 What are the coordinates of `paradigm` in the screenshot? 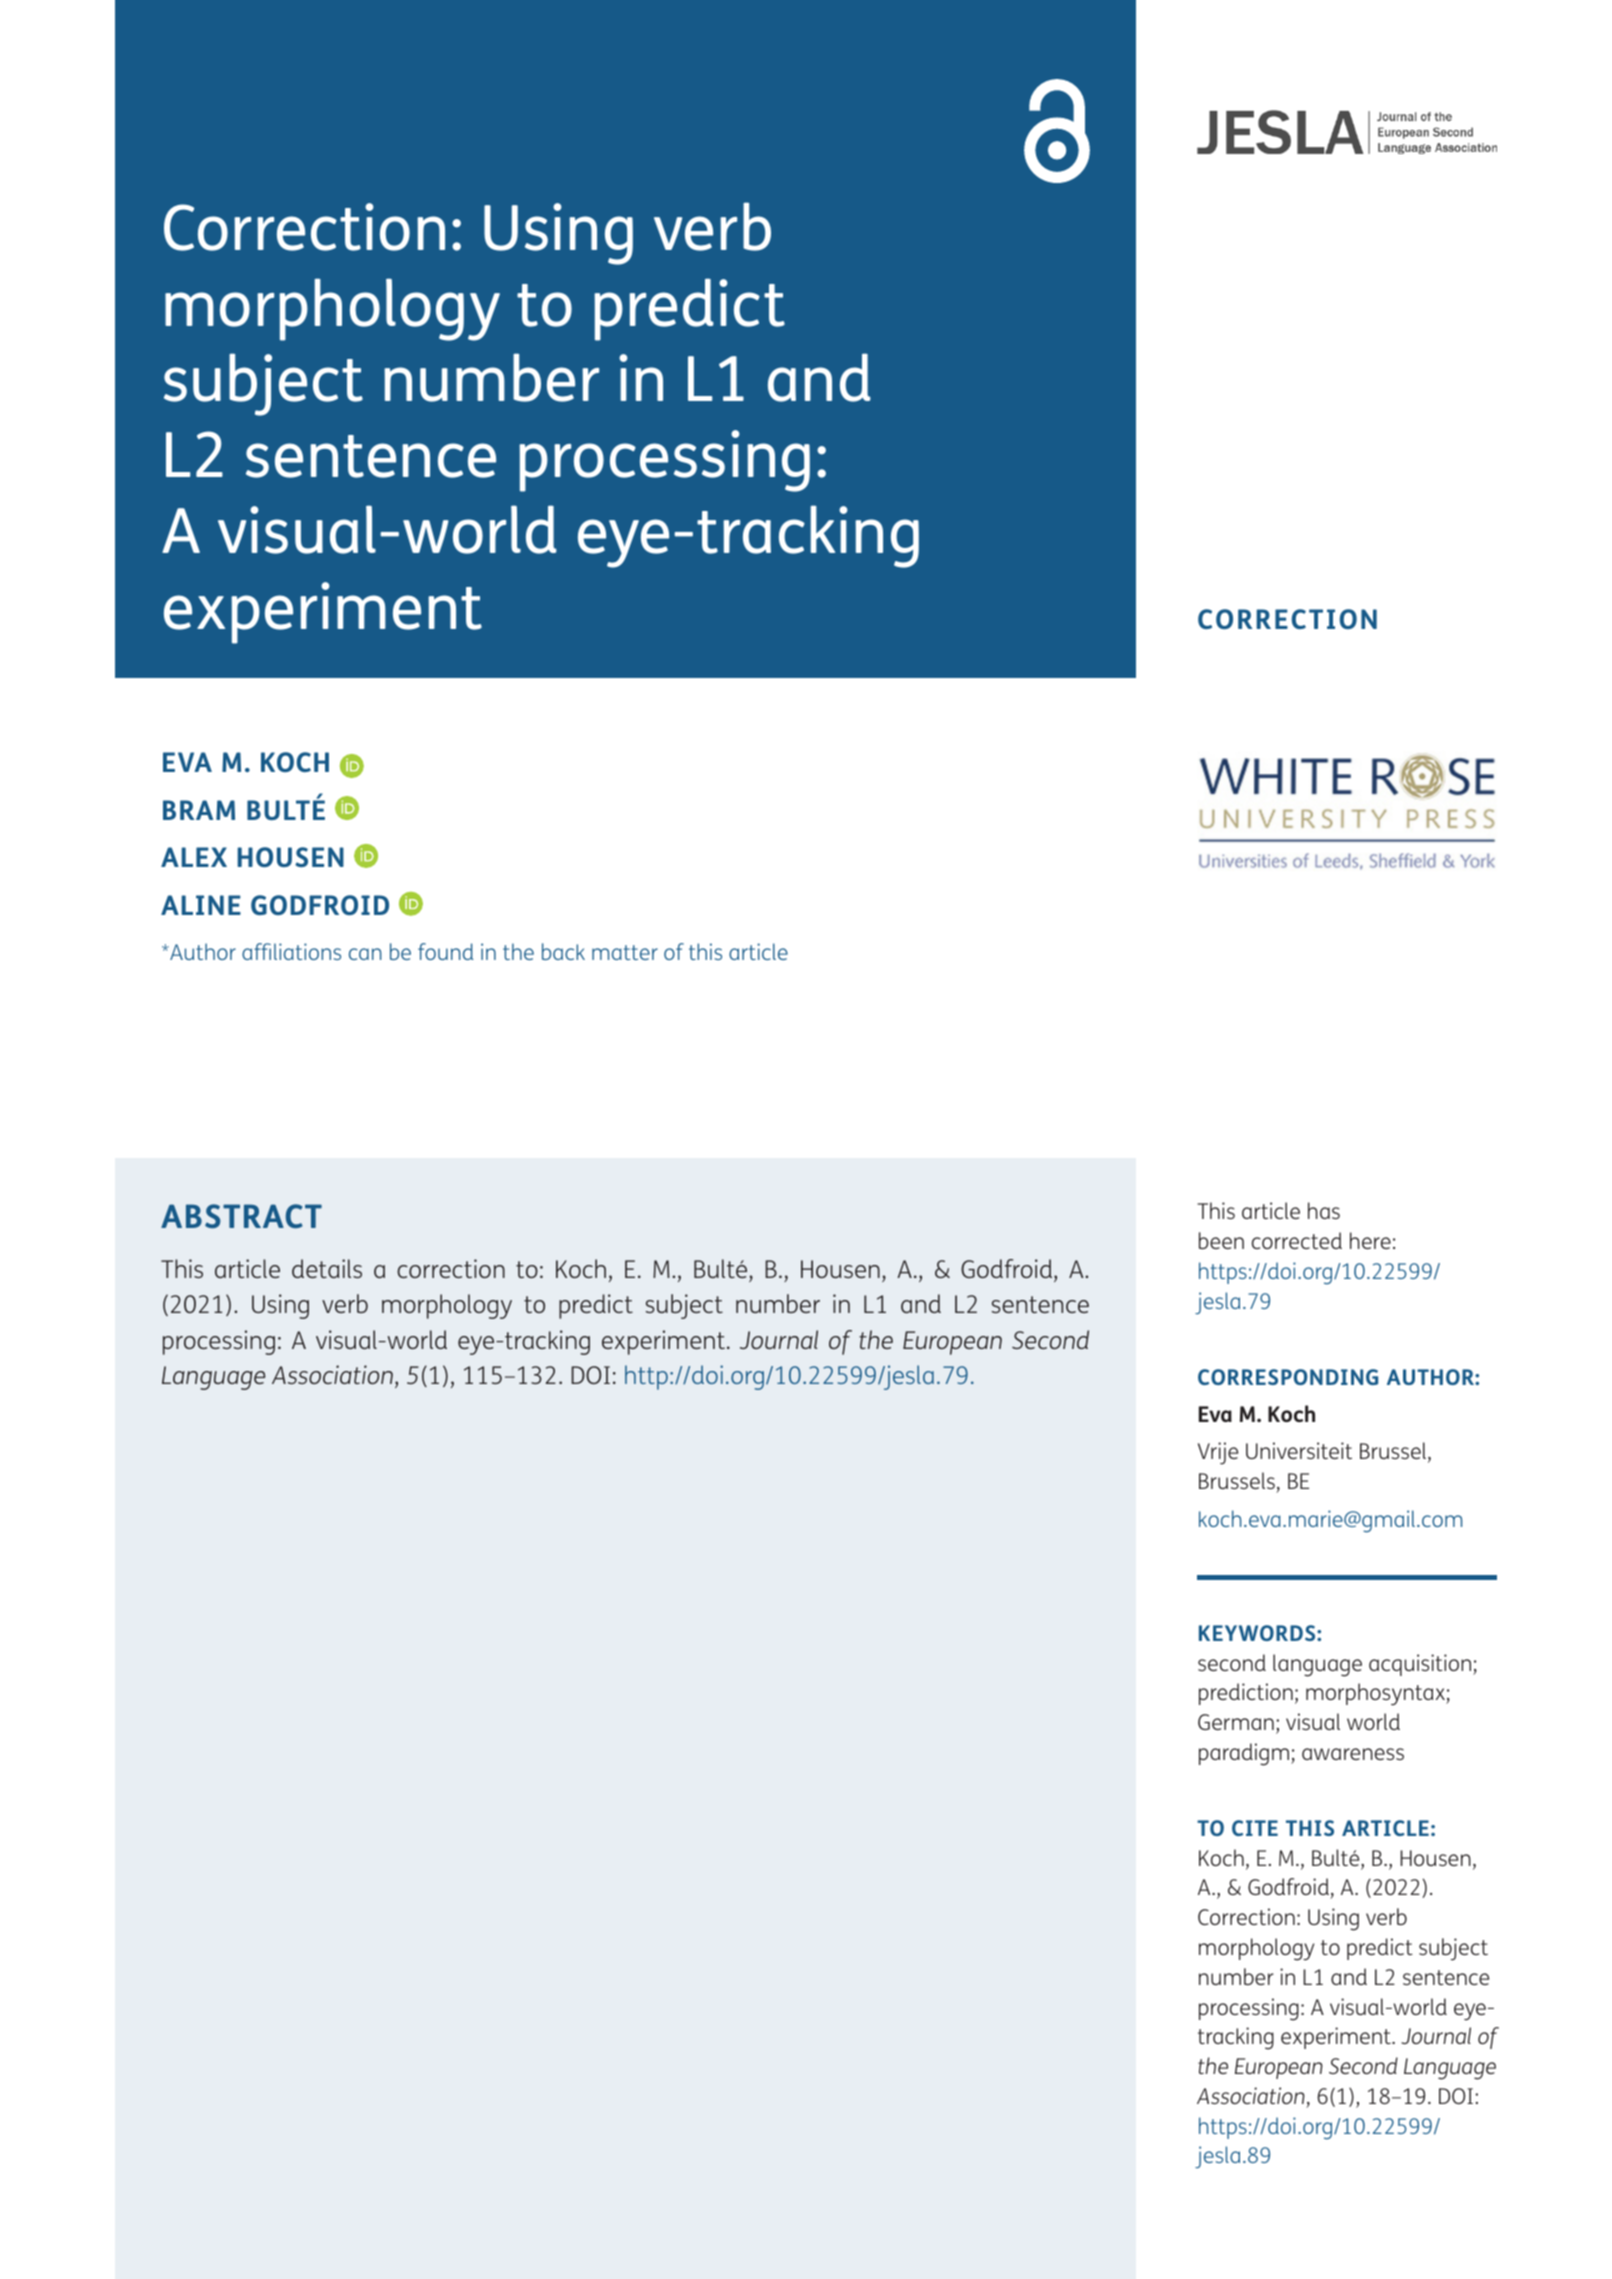 It's located at (1245, 1754).
